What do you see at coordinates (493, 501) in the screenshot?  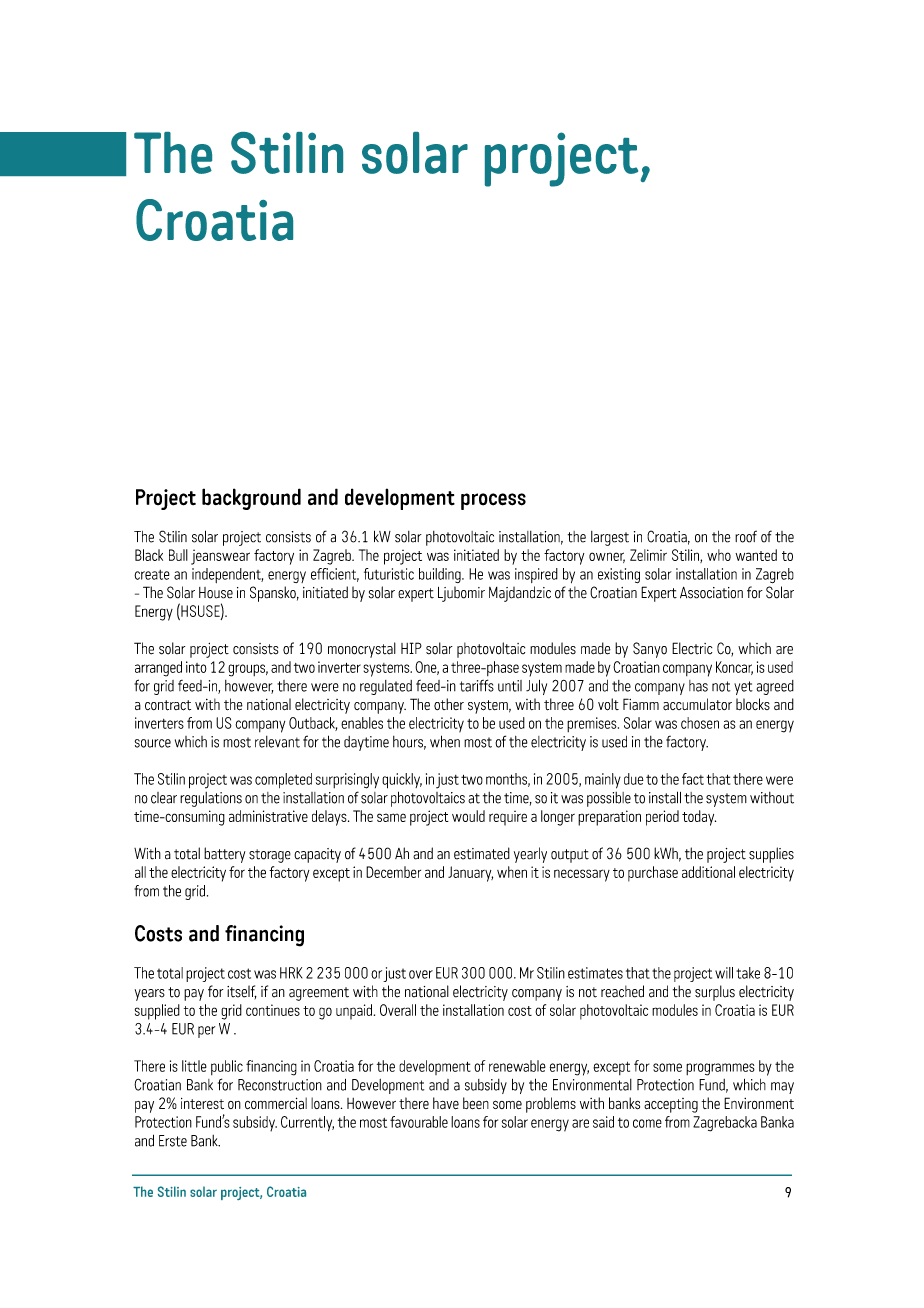 I see `process` at bounding box center [493, 501].
